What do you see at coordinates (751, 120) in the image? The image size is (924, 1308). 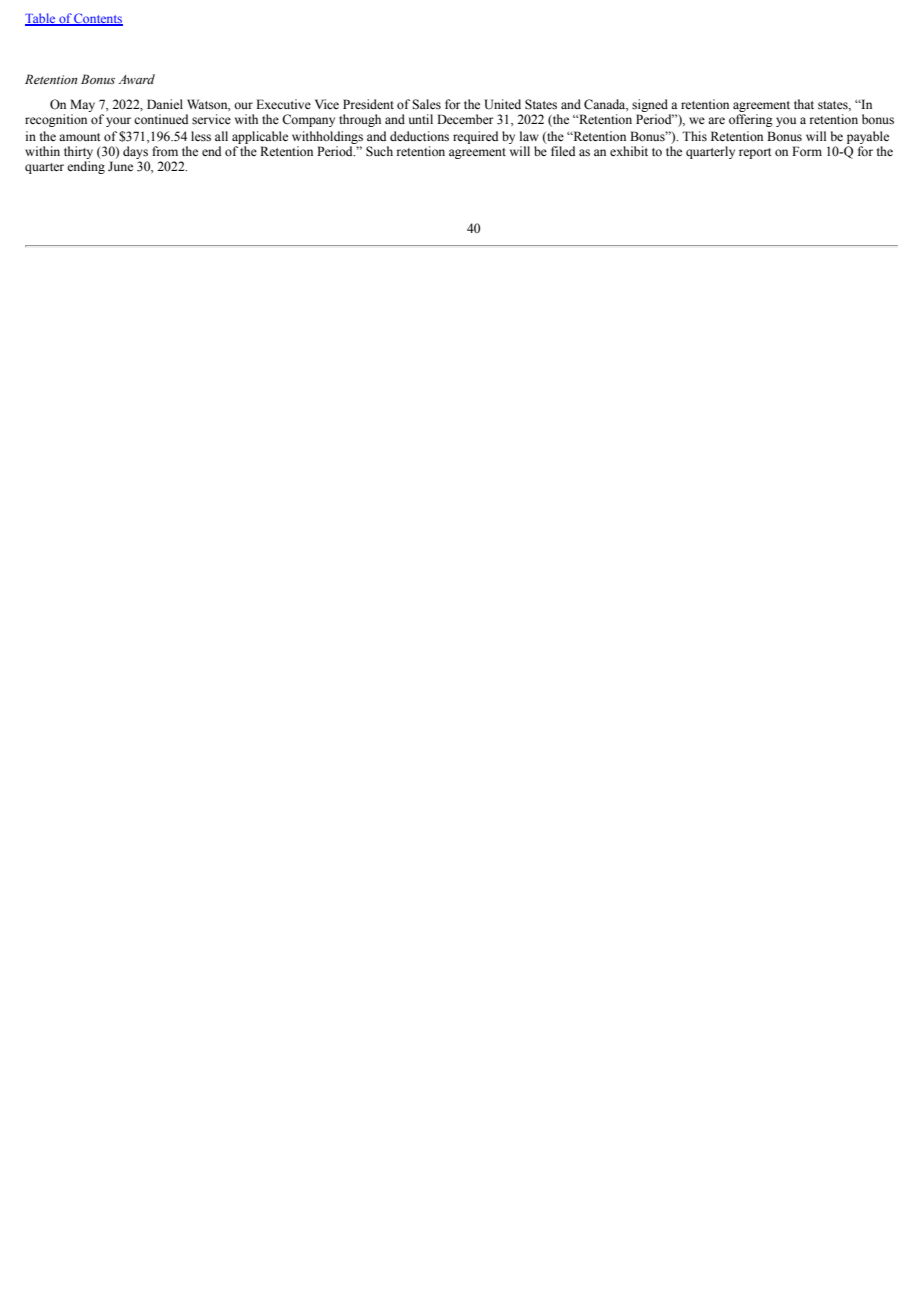 I see `offering` at bounding box center [751, 120].
